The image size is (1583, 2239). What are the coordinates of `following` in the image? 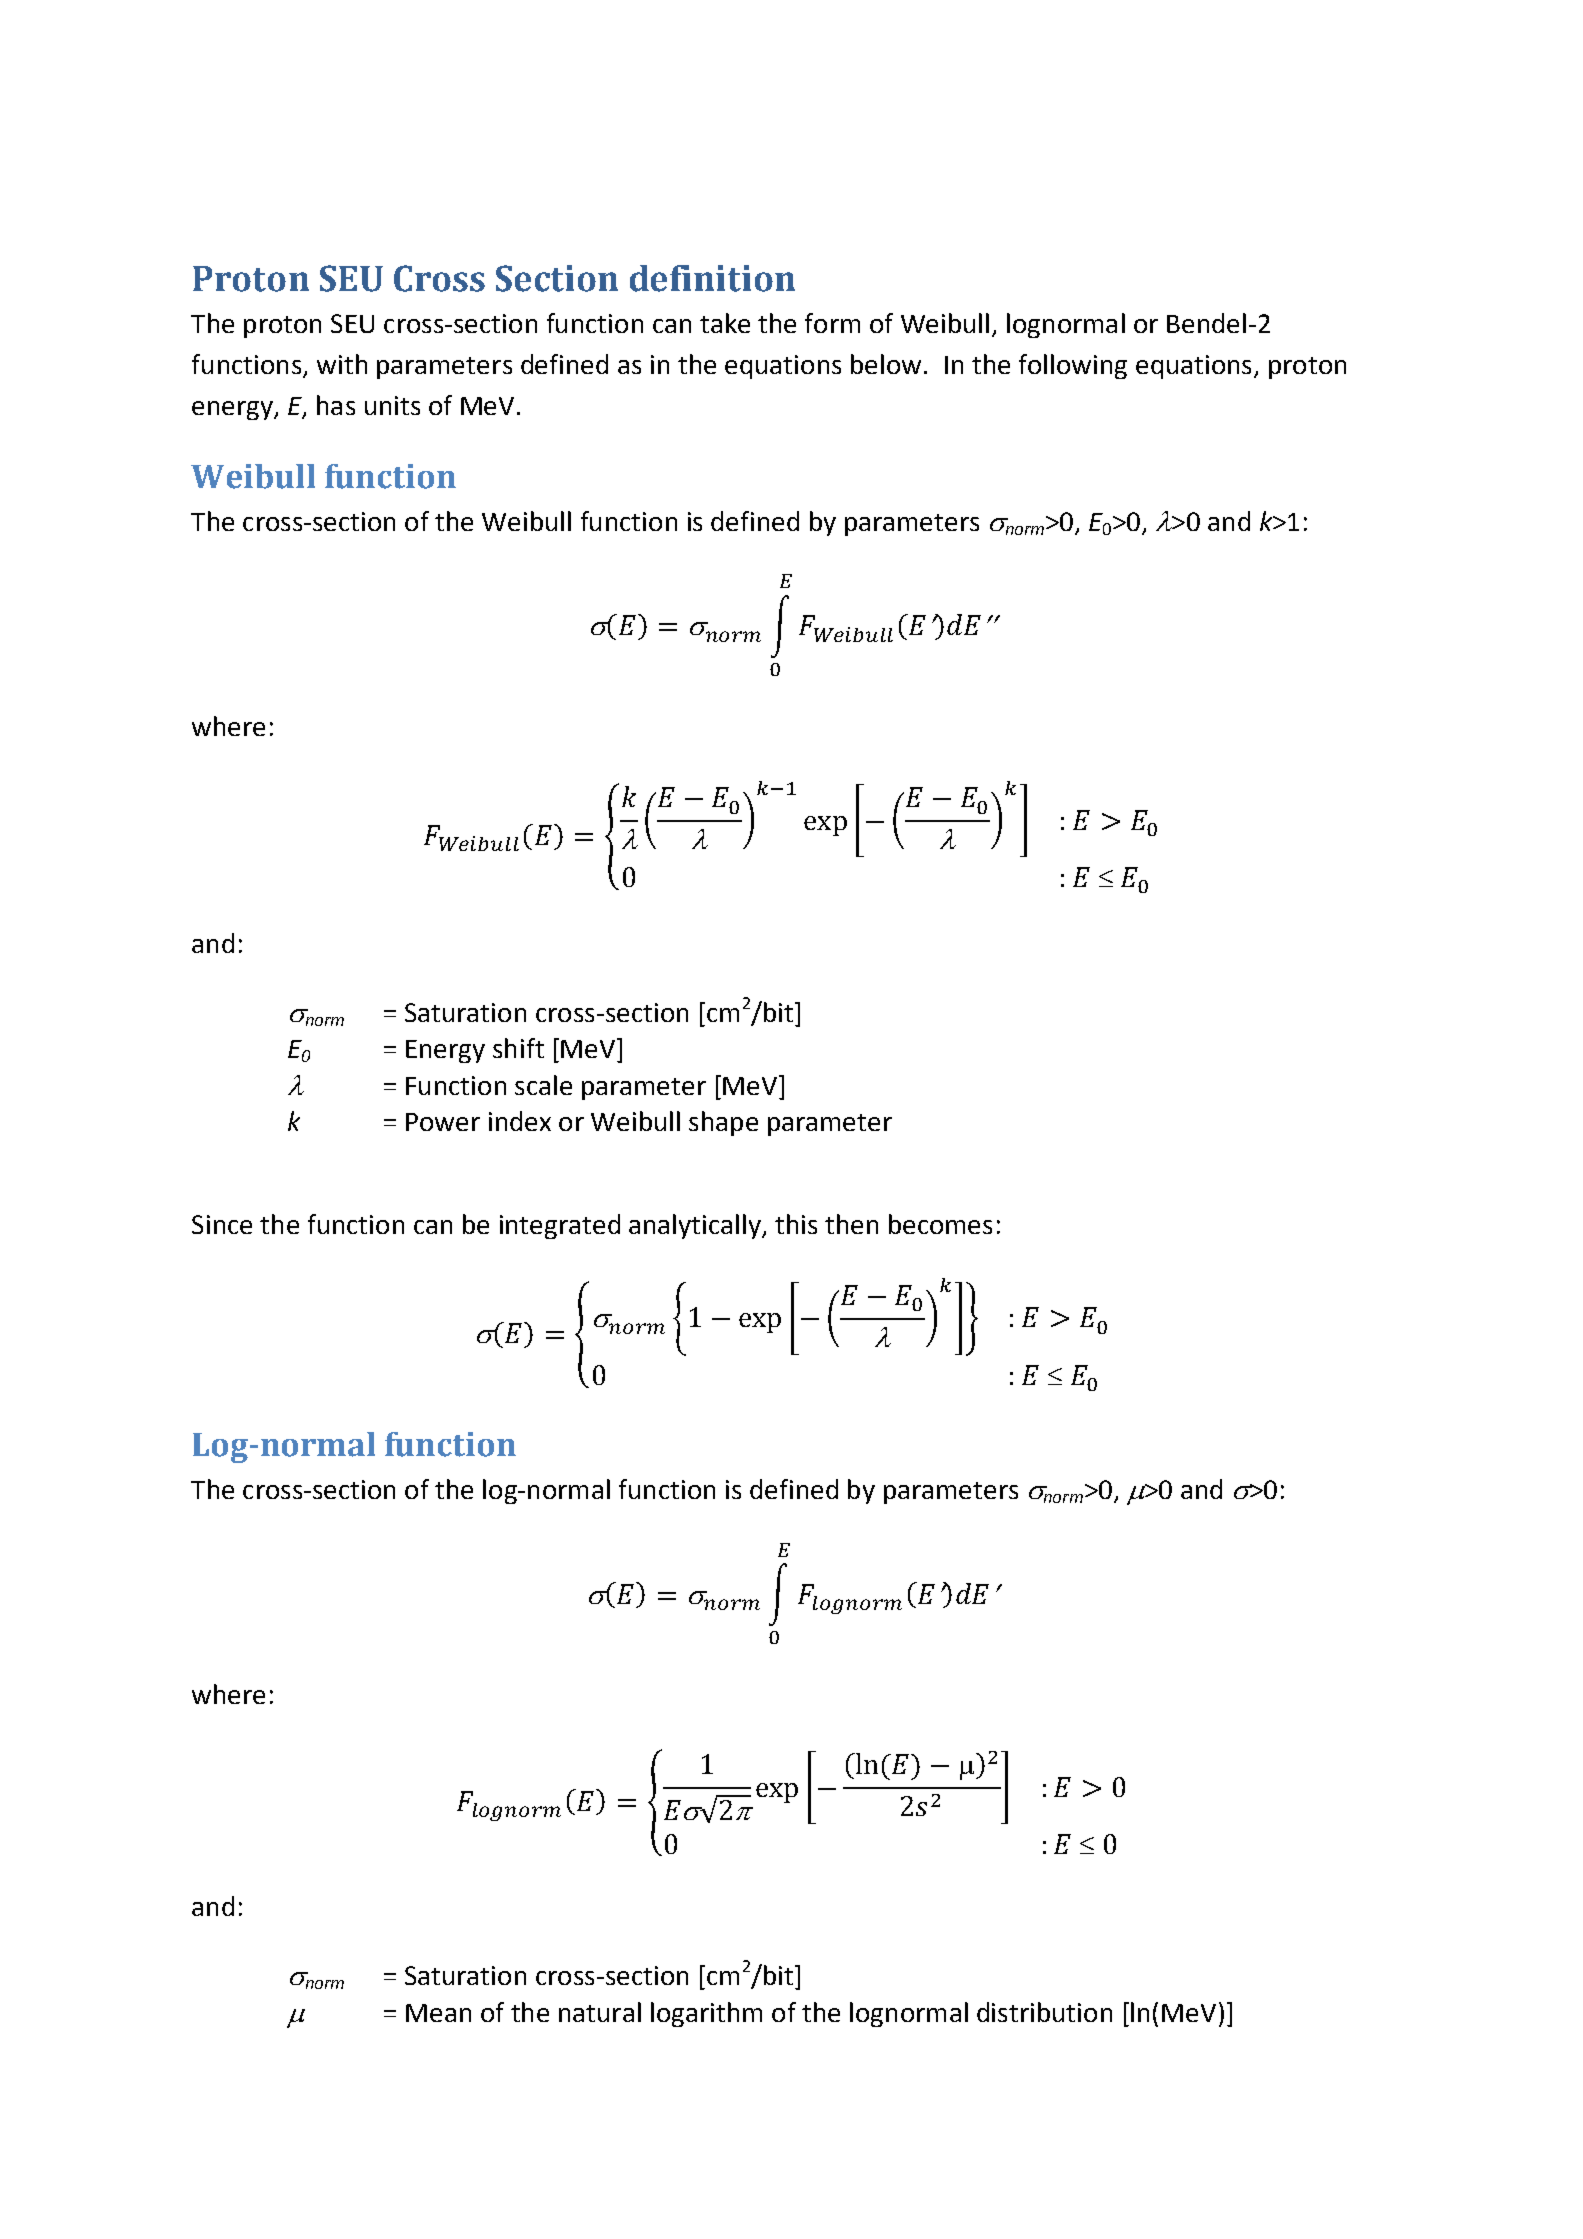 It's located at (1073, 366).
